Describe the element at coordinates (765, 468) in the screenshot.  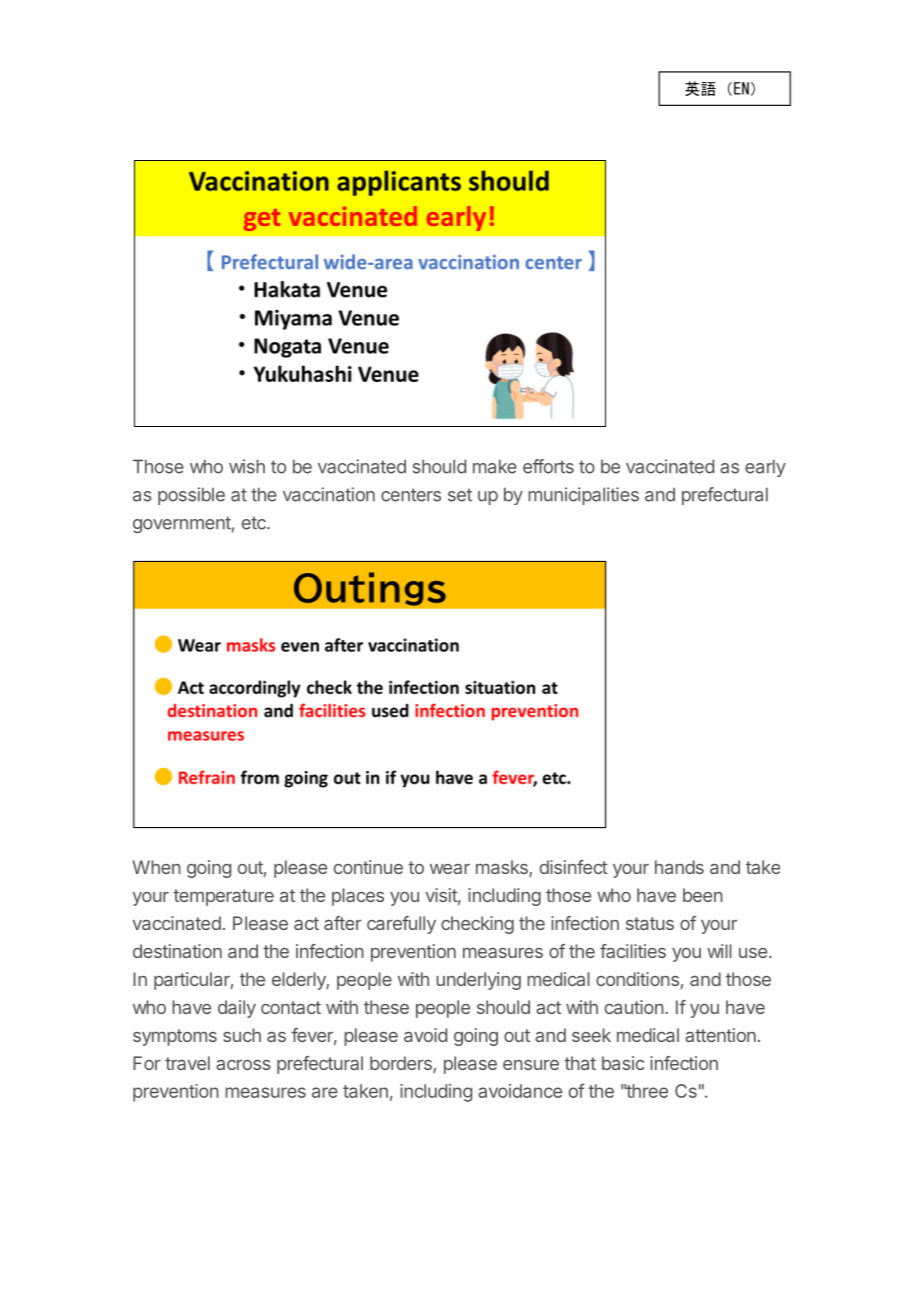
I see `early` at that location.
